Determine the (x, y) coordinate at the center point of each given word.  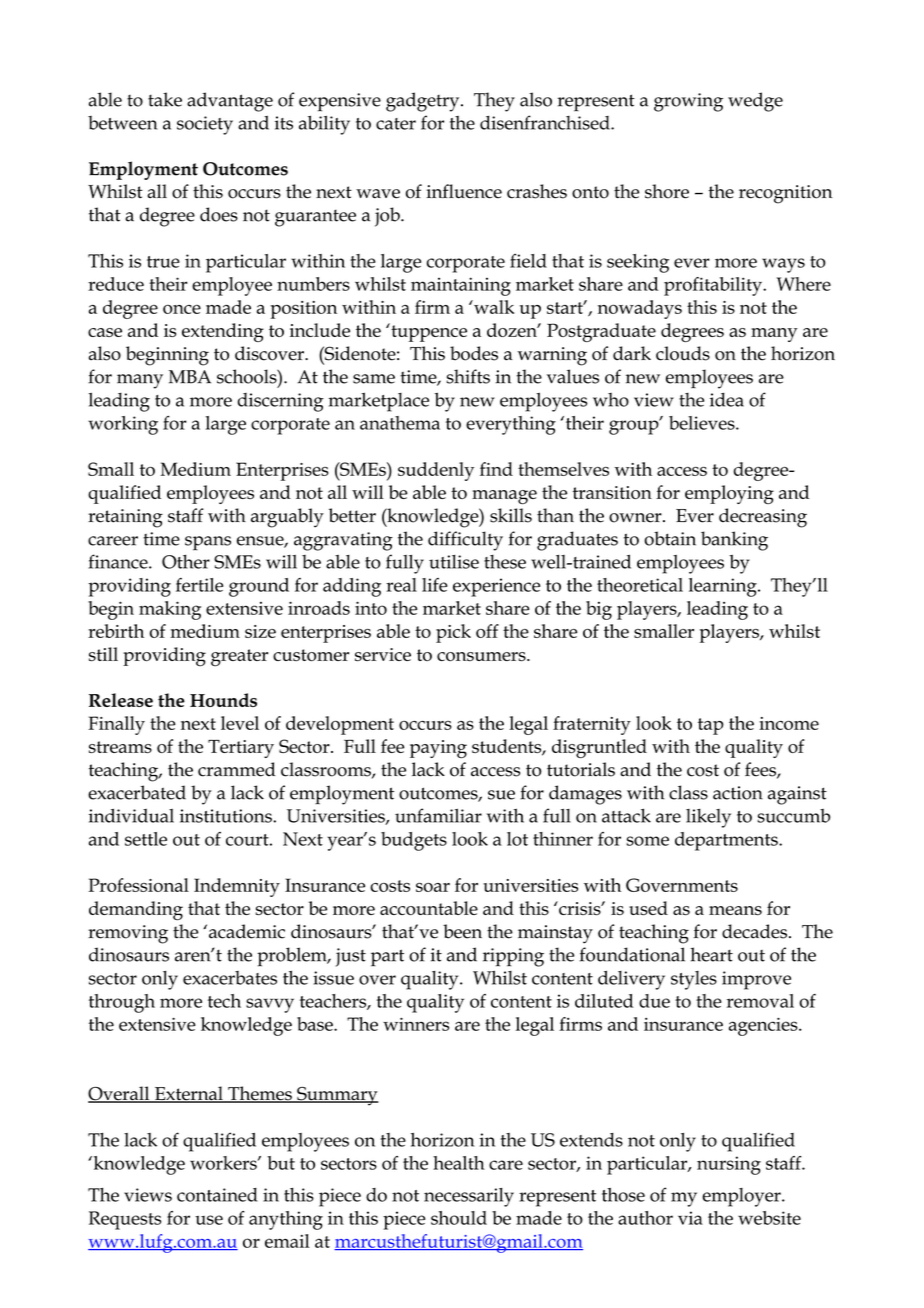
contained (217, 1195)
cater (396, 124)
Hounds (223, 700)
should (459, 1218)
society (205, 125)
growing (688, 102)
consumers (482, 656)
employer (742, 1197)
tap (711, 726)
